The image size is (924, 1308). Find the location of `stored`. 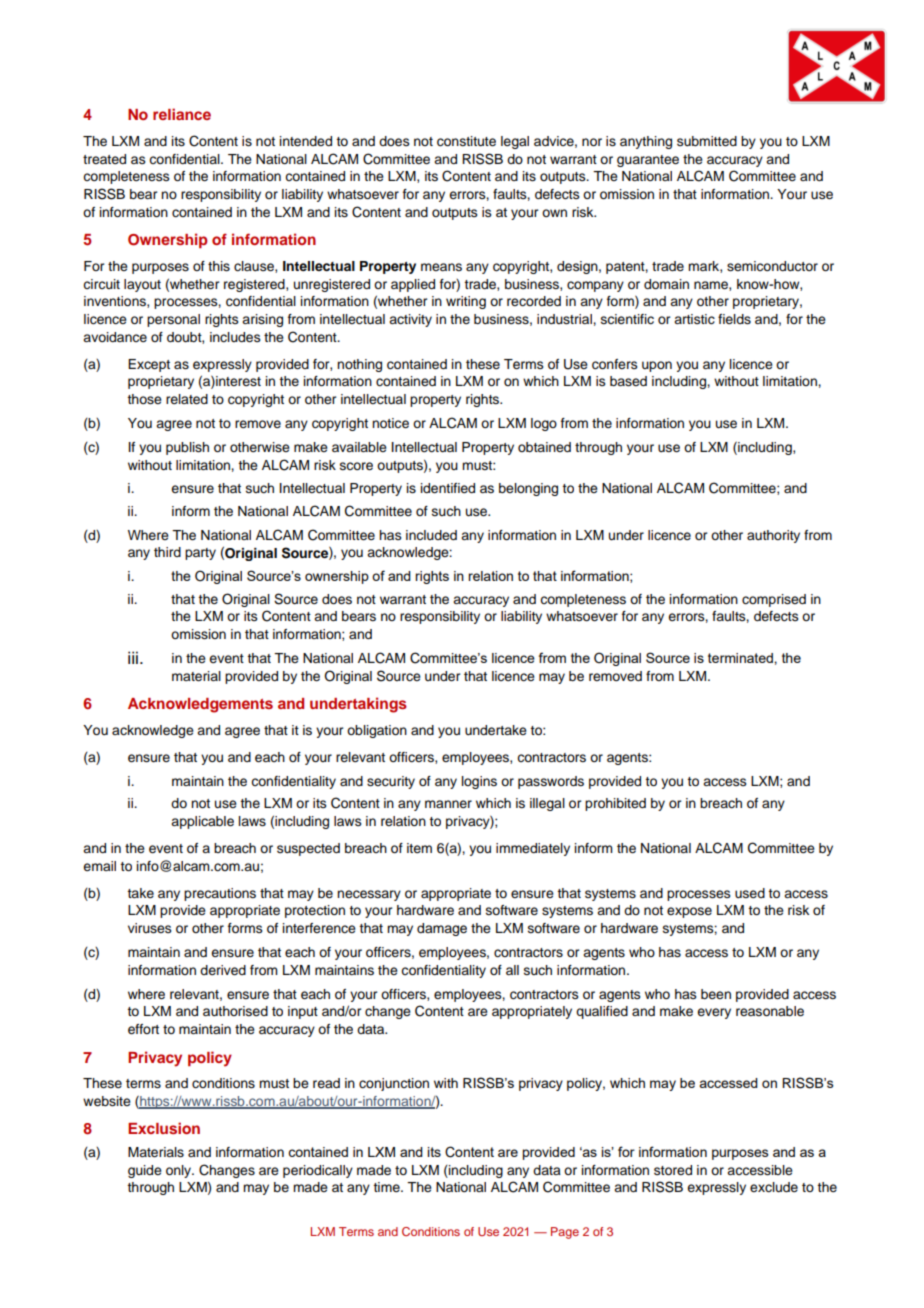

stored is located at coordinates (673, 1170).
